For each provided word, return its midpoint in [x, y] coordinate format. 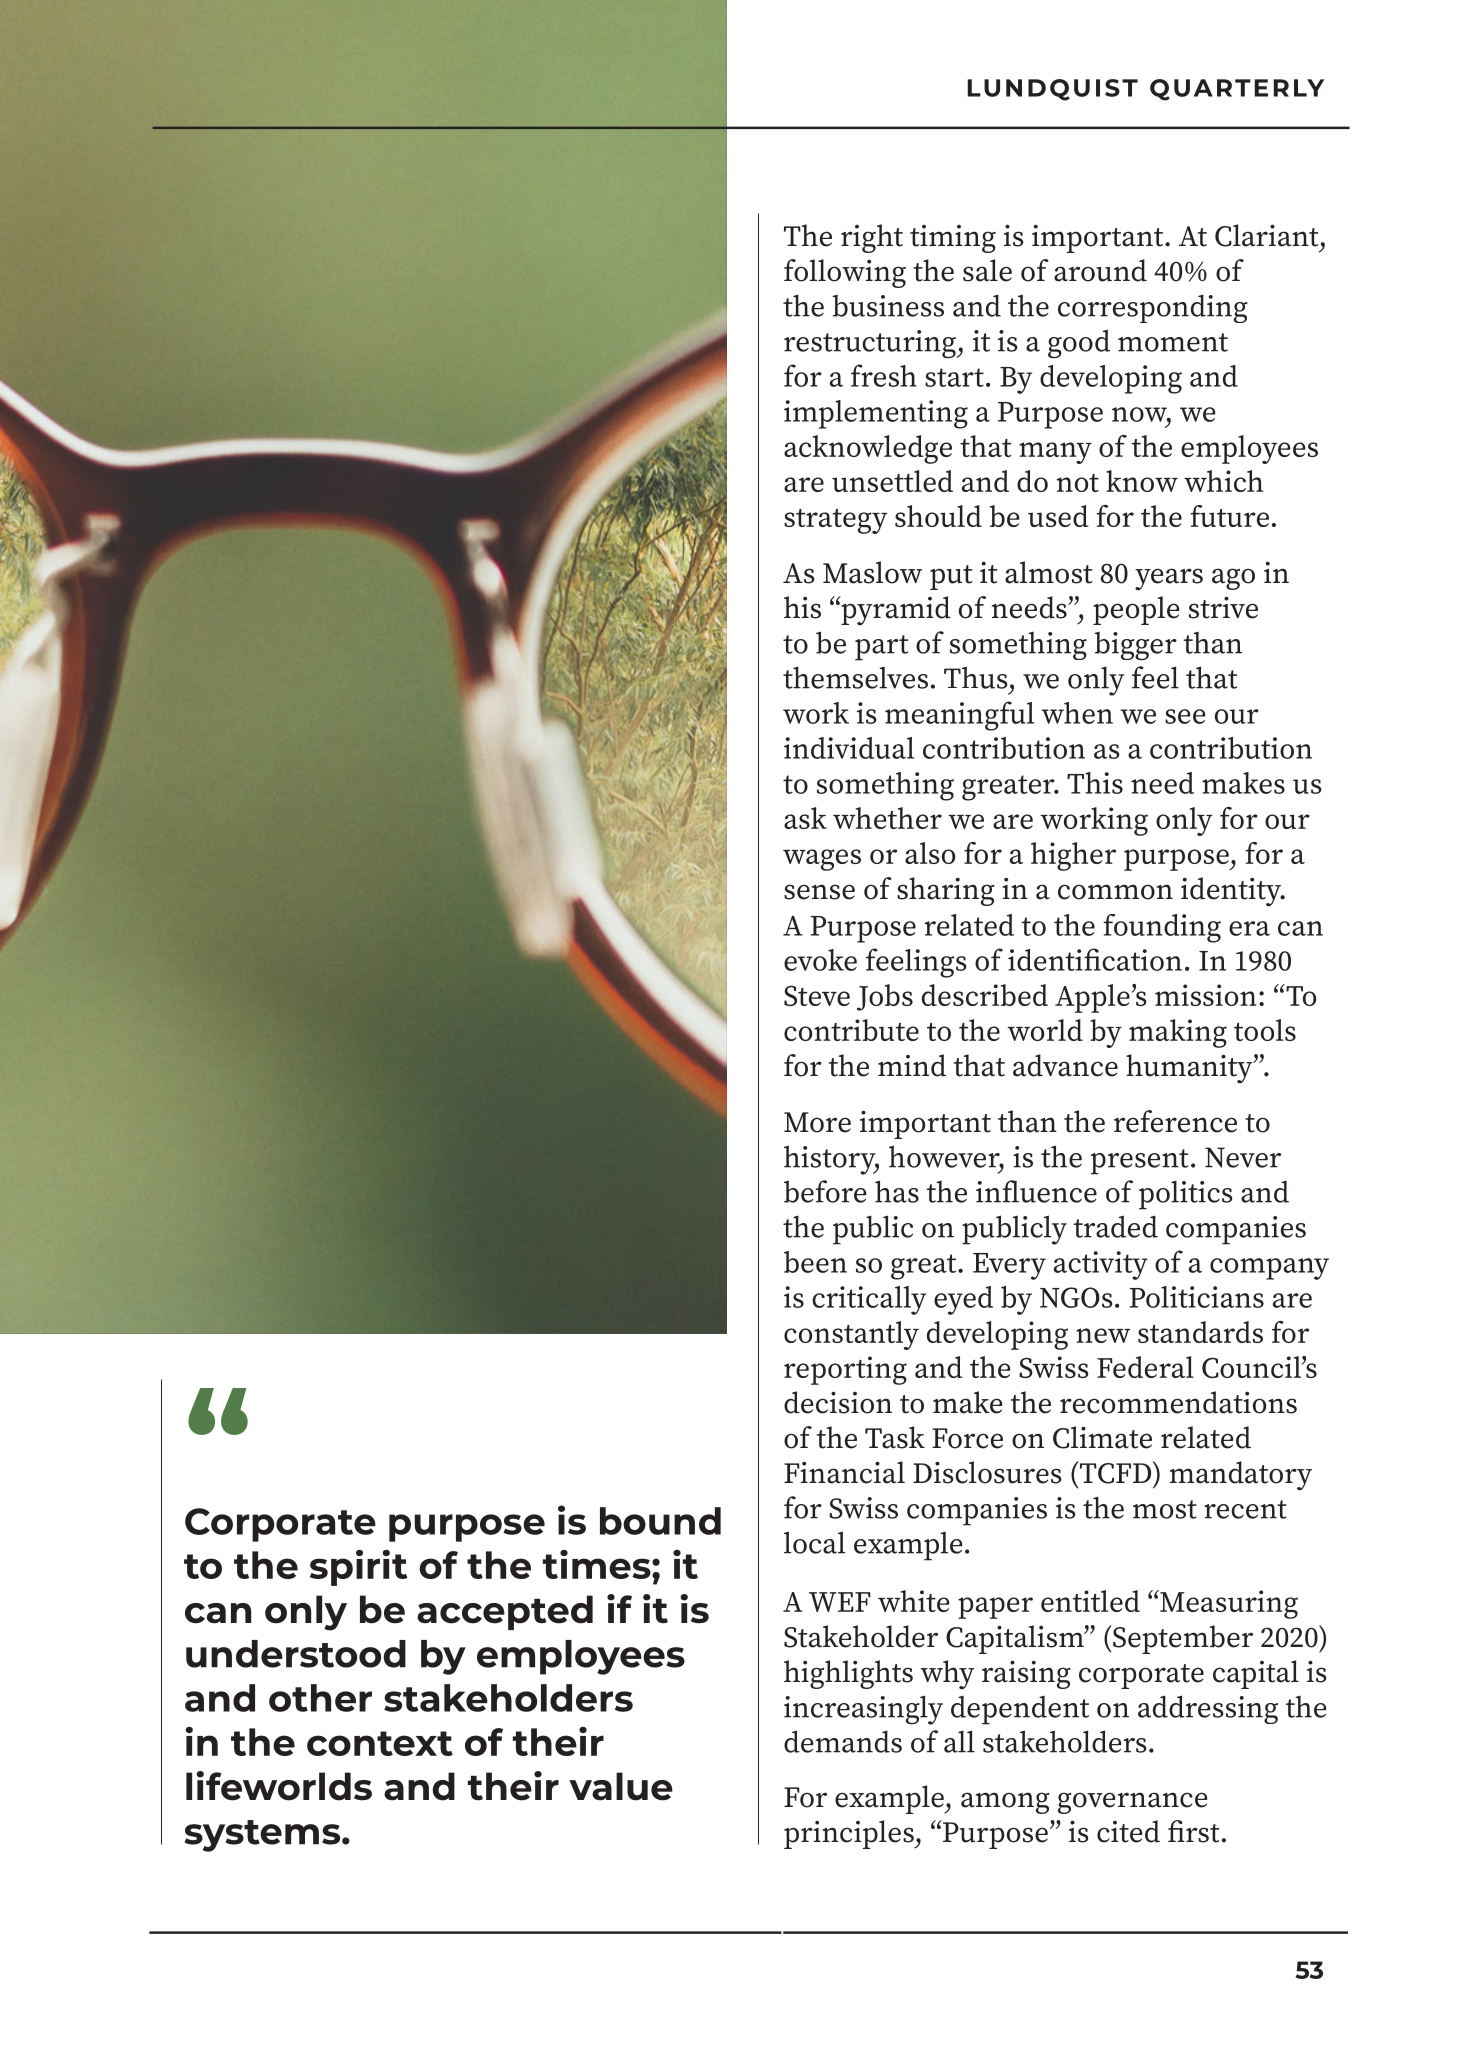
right [872, 238]
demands [843, 1741]
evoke [820, 960]
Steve [817, 995]
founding [1162, 928]
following [845, 273]
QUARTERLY [1237, 90]
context [380, 1743]
